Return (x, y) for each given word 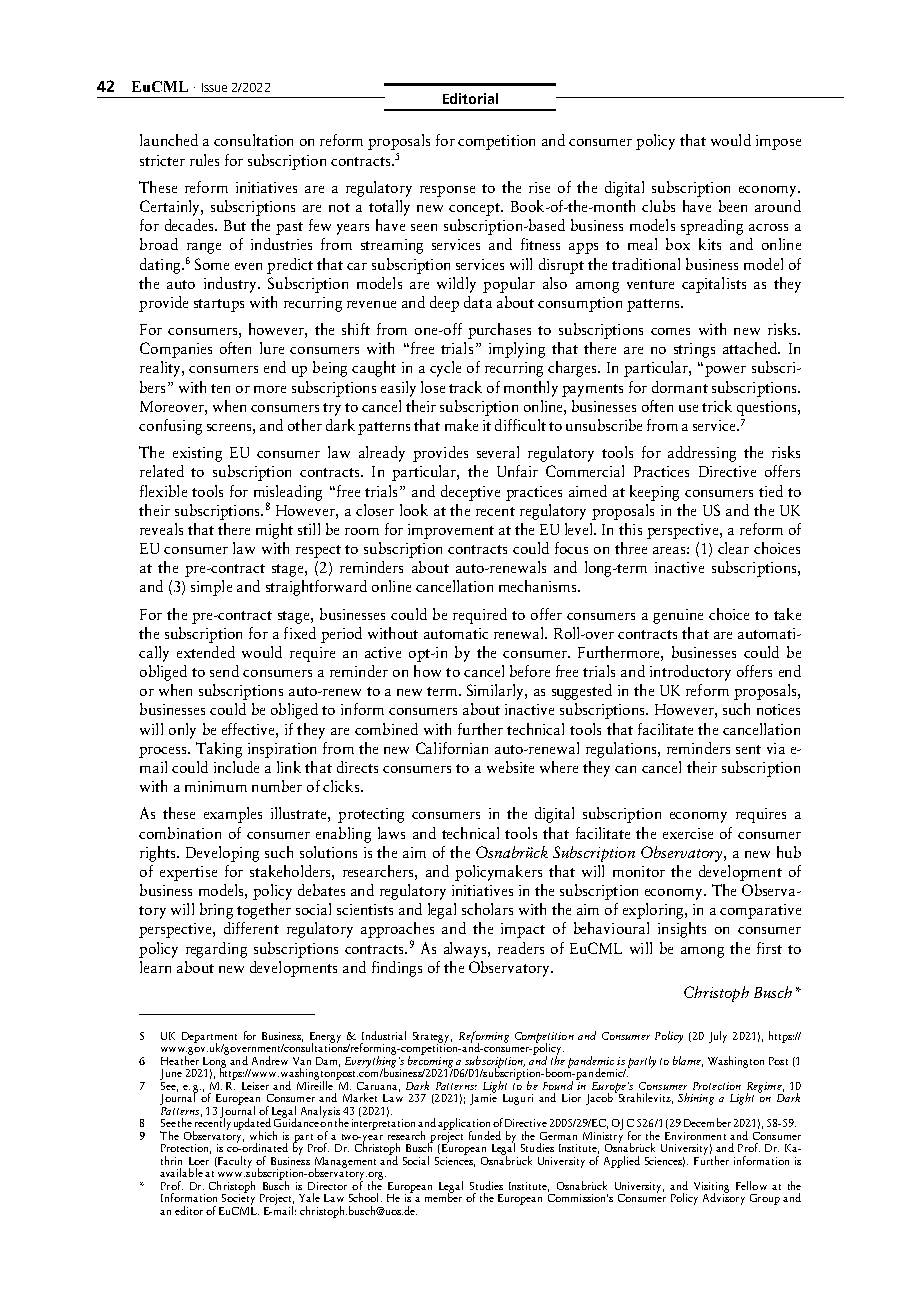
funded (485, 1135)
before (530, 671)
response (447, 191)
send (224, 671)
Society (237, 1200)
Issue (214, 87)
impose (778, 142)
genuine (678, 616)
